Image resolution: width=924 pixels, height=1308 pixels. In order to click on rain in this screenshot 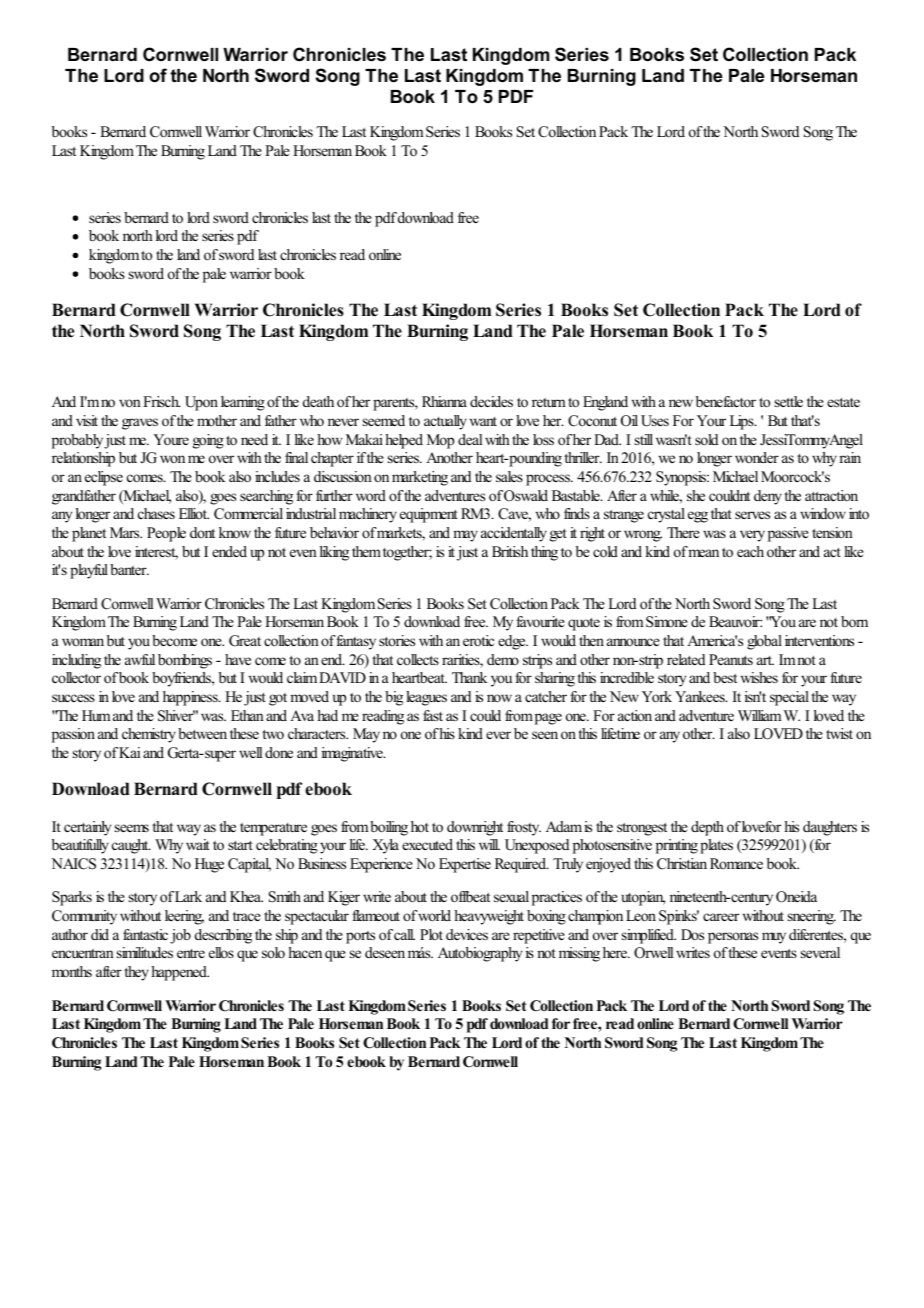, I will do `click(850, 457)`.
